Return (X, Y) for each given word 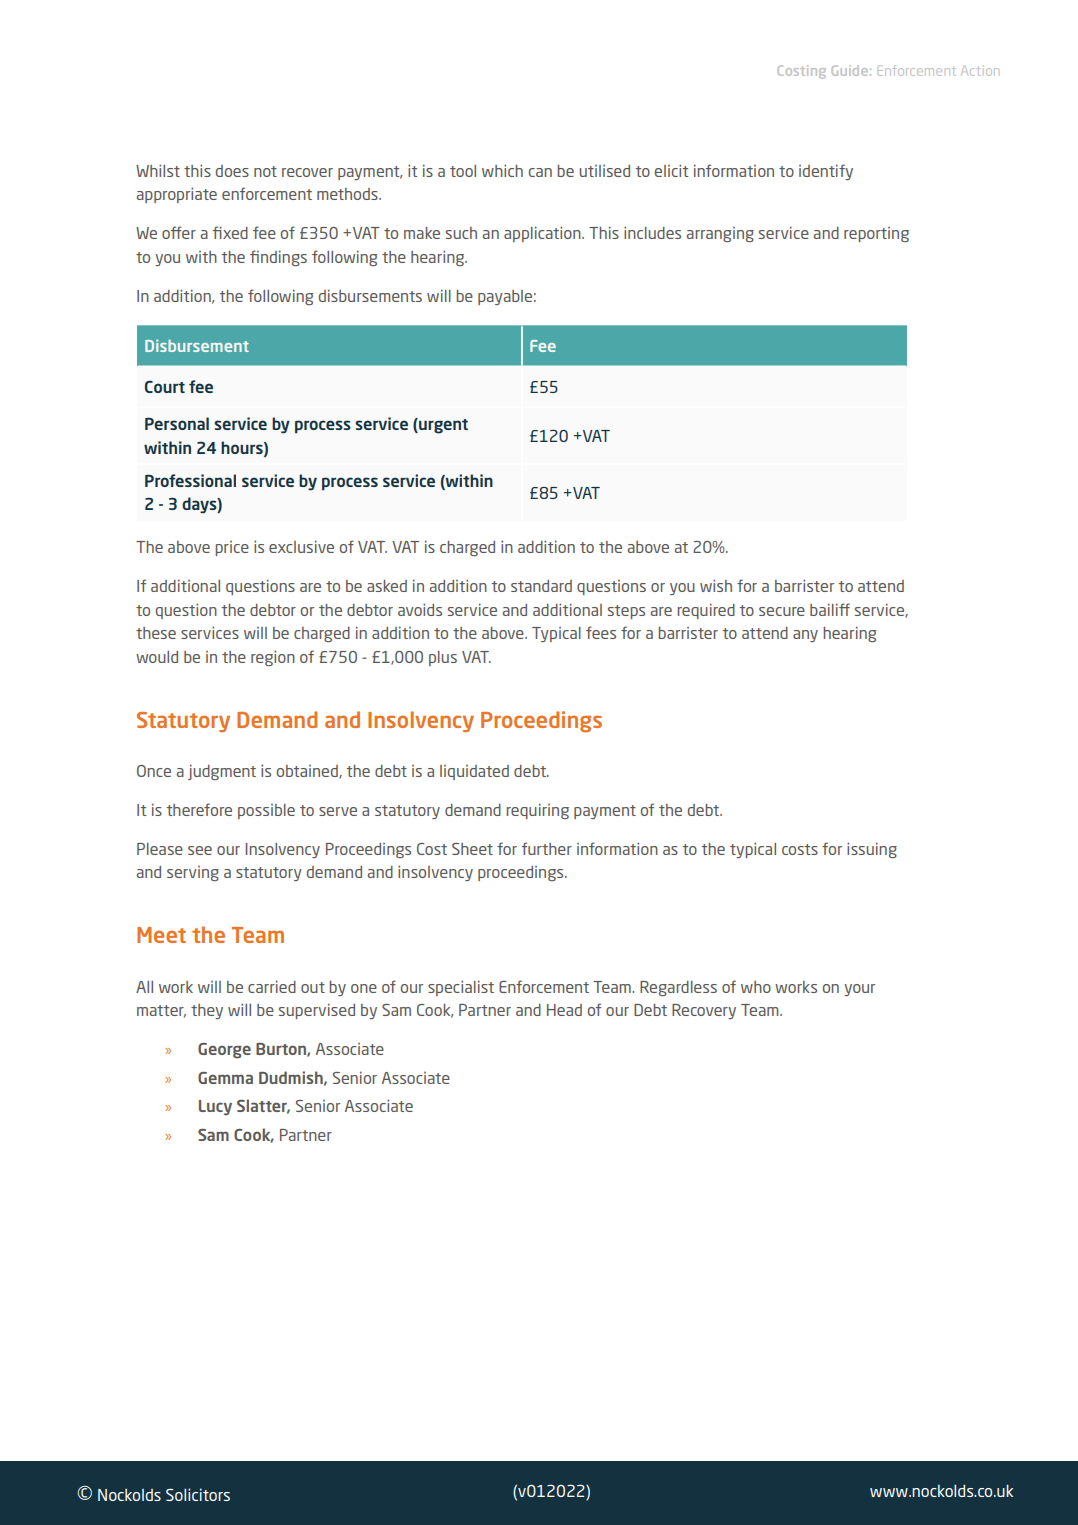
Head (564, 1010)
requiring (537, 811)
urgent (442, 426)
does (232, 171)
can (540, 172)
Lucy (215, 1107)
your (859, 990)
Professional (190, 480)
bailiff (830, 609)
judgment (222, 772)
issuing (872, 850)
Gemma (225, 1078)
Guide (850, 70)
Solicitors (198, 1494)
